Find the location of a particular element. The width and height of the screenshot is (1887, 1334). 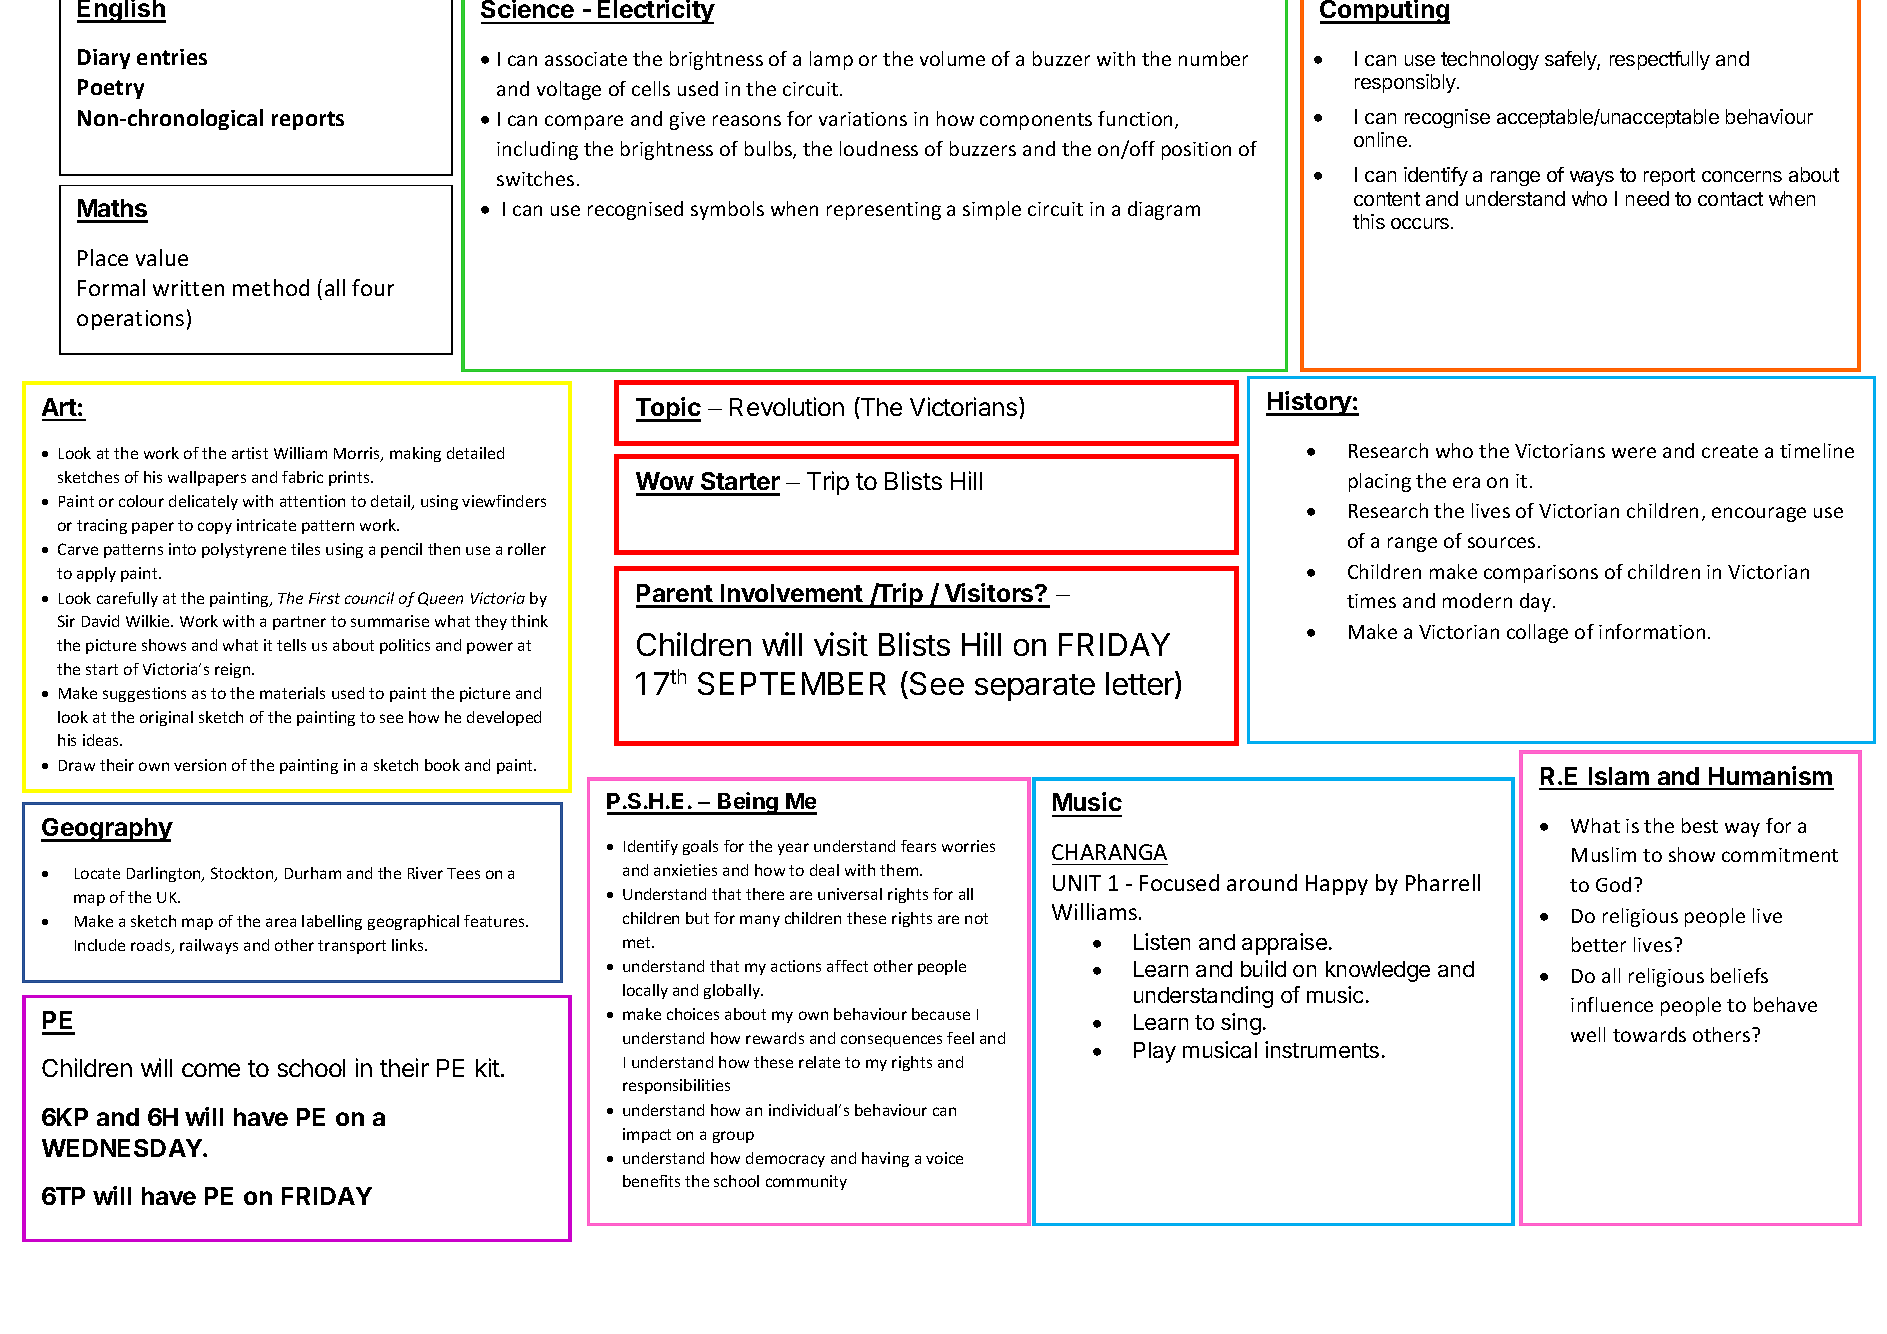

were is located at coordinates (1634, 452).
